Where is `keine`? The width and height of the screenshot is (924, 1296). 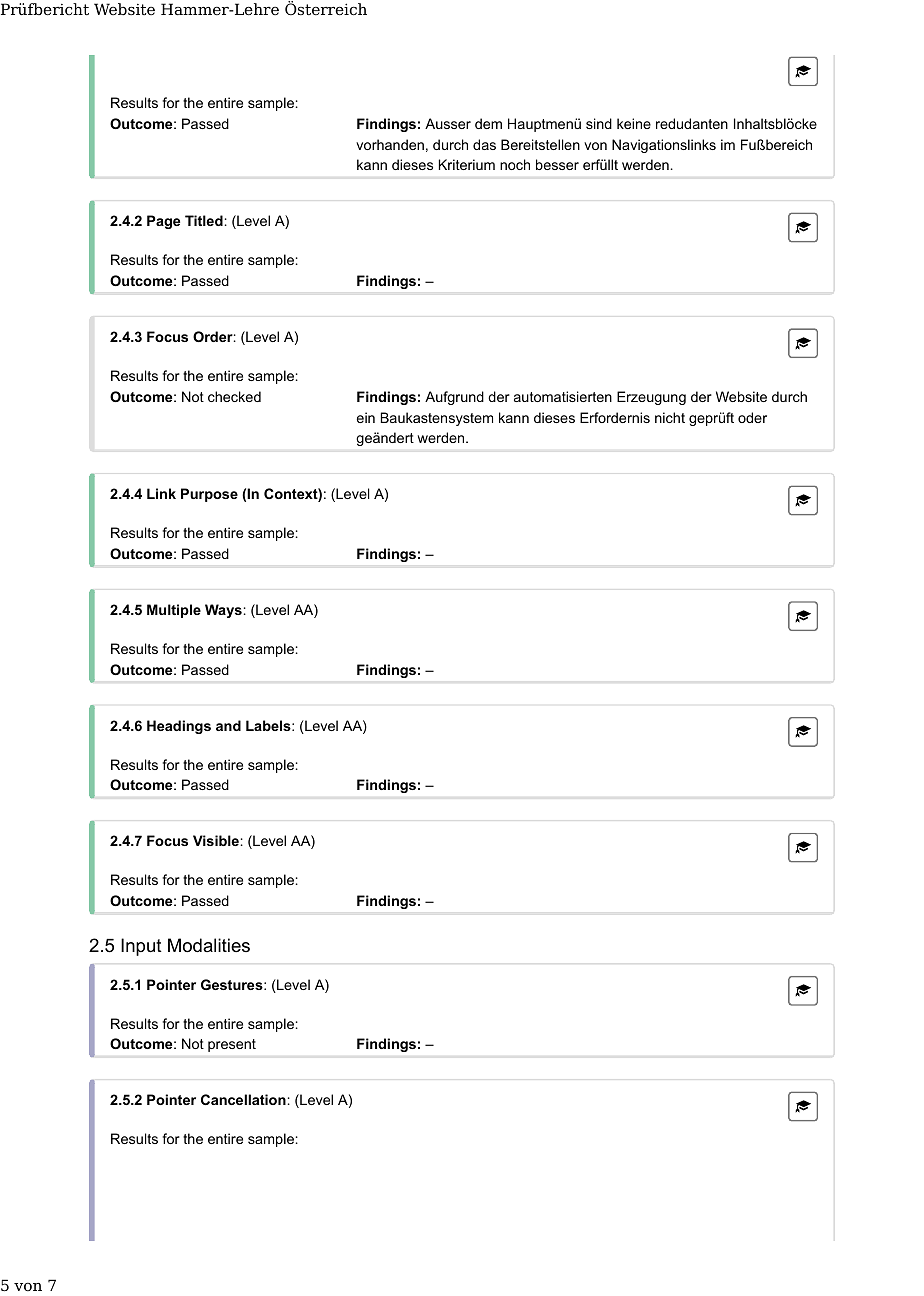
keine is located at coordinates (634, 123).
